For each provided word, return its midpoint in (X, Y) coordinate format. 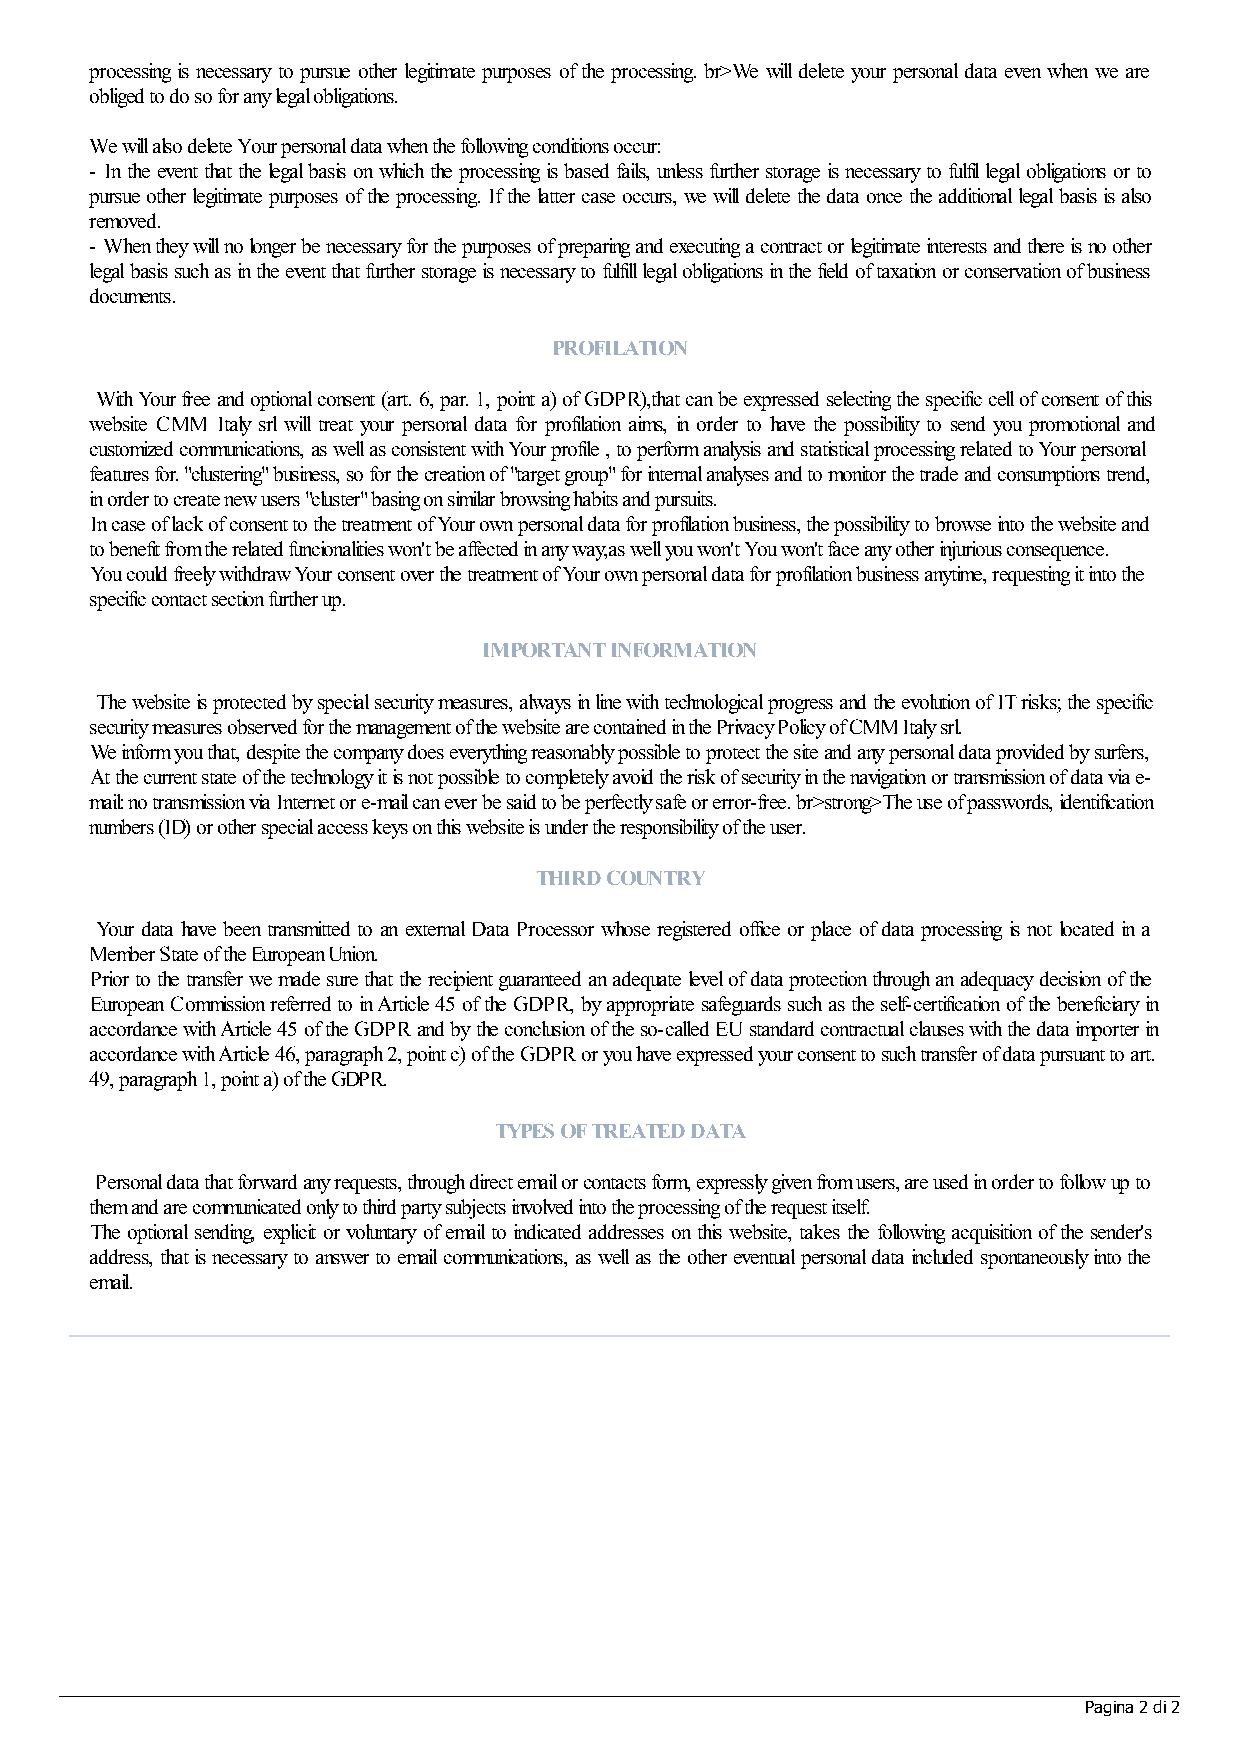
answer (342, 1259)
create (197, 500)
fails (632, 172)
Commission (218, 1003)
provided (1030, 754)
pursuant (1072, 1058)
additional (975, 195)
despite (273, 754)
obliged (117, 98)
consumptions (1049, 476)
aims (647, 425)
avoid (633, 776)
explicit (290, 1234)
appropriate (650, 1006)
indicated (547, 1231)
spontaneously (1035, 1259)
